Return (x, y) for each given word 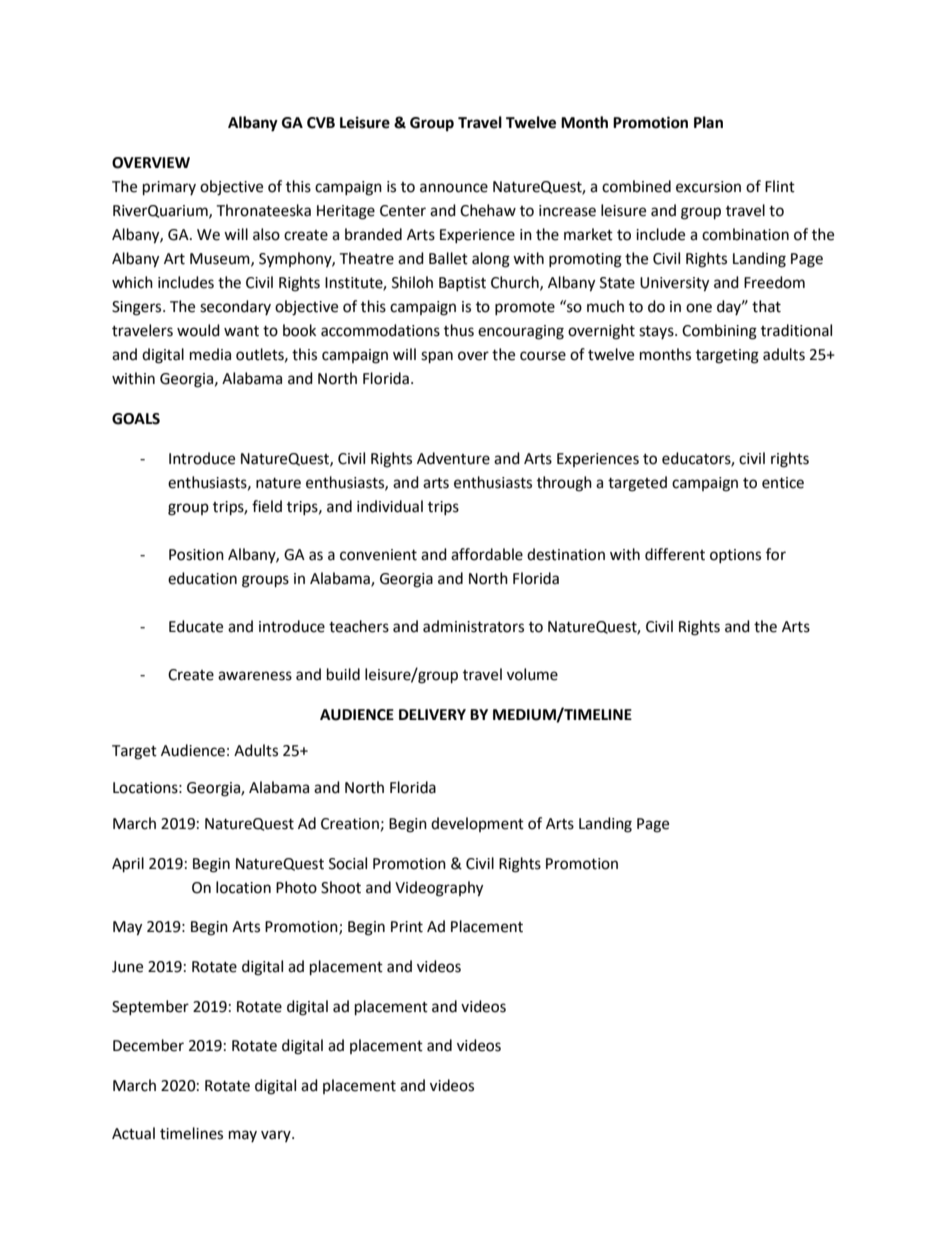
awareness (255, 676)
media (210, 354)
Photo (296, 887)
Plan (708, 122)
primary (169, 188)
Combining (719, 332)
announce (454, 188)
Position (196, 555)
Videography (439, 889)
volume (532, 674)
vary (277, 1136)
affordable (487, 554)
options (735, 556)
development (477, 824)
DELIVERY (432, 714)
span (437, 357)
